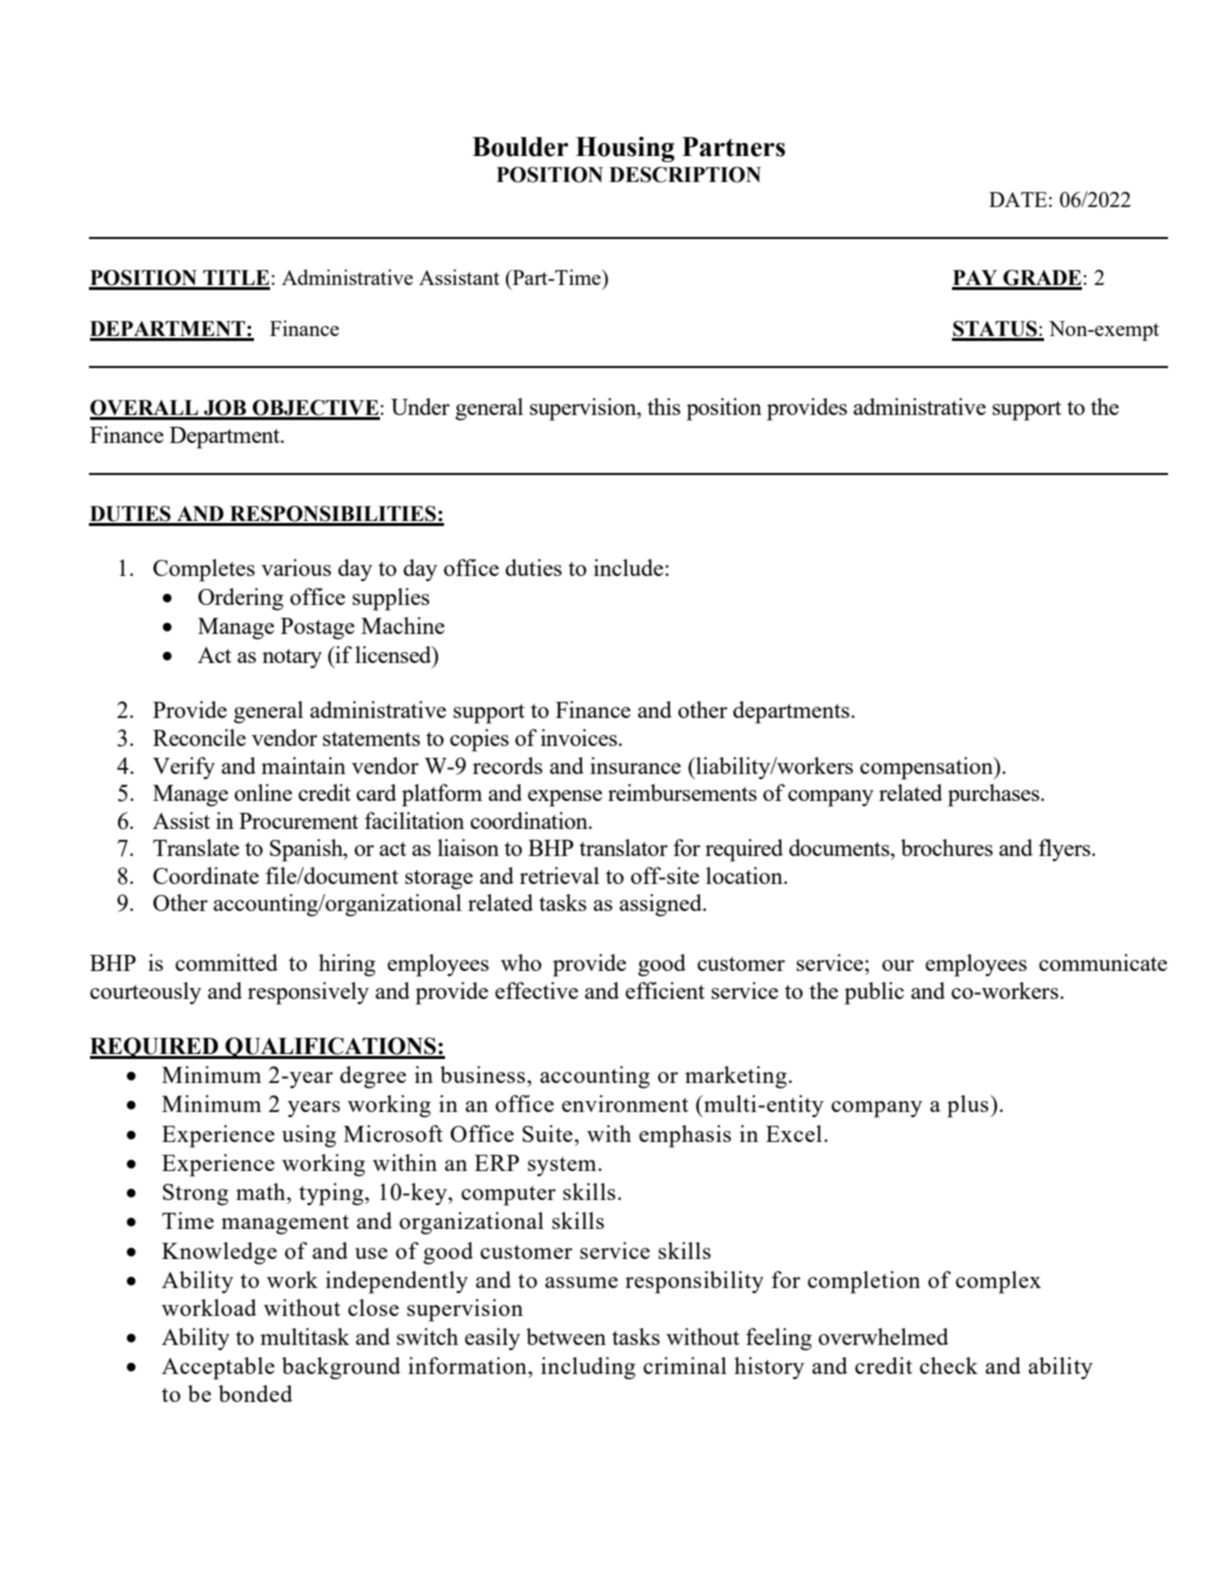 The width and height of the document is (1222, 1582). I want to click on compensation, so click(928, 768).
